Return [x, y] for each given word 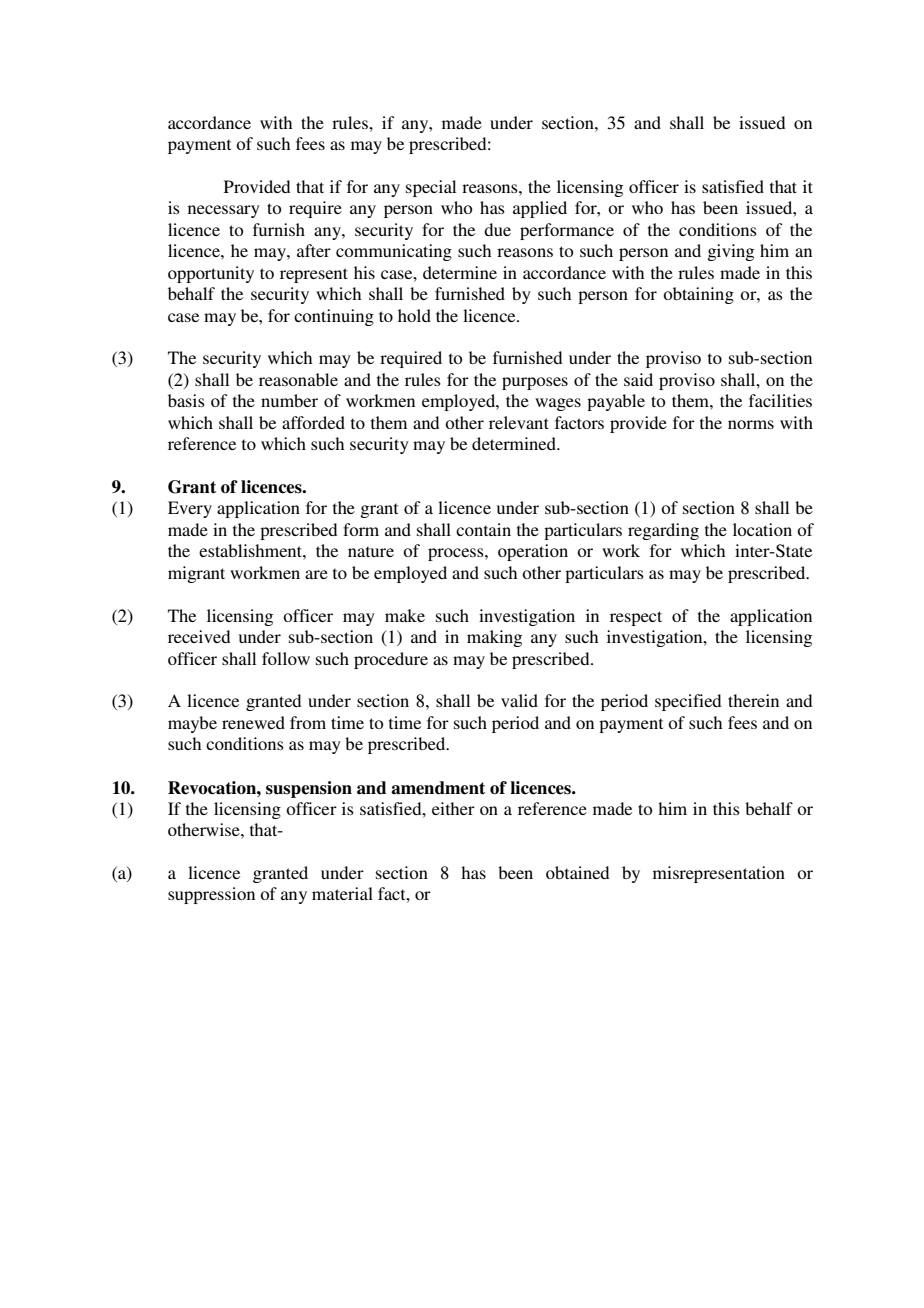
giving [730, 252]
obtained [577, 872]
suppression [211, 895]
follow [286, 658]
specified [688, 702]
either [453, 808]
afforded [313, 422]
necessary [224, 211]
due [497, 229]
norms [751, 424]
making [494, 638]
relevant [519, 422]
